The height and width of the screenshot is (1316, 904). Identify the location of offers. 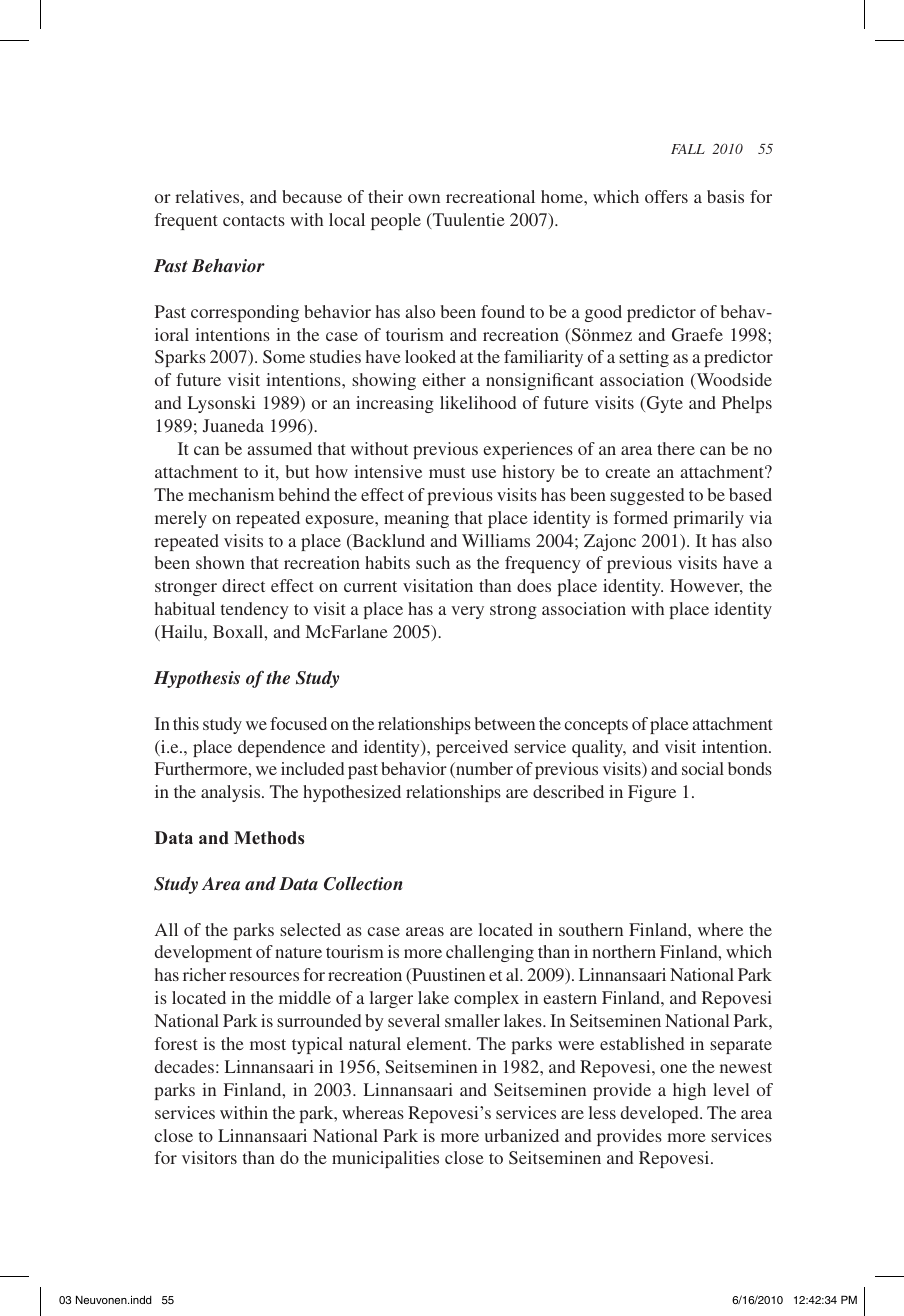
(666, 196).
